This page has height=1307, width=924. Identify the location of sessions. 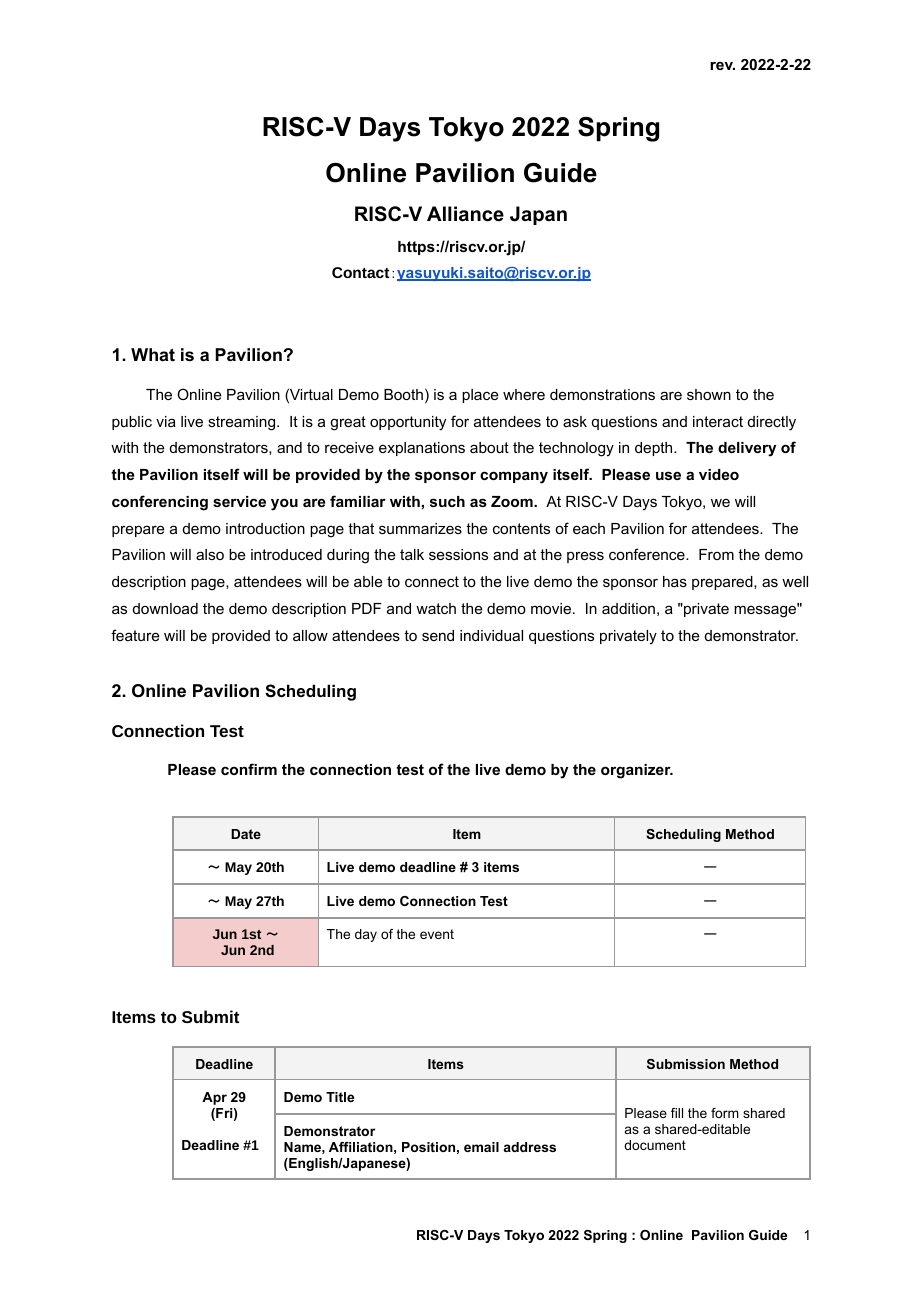
(458, 554).
